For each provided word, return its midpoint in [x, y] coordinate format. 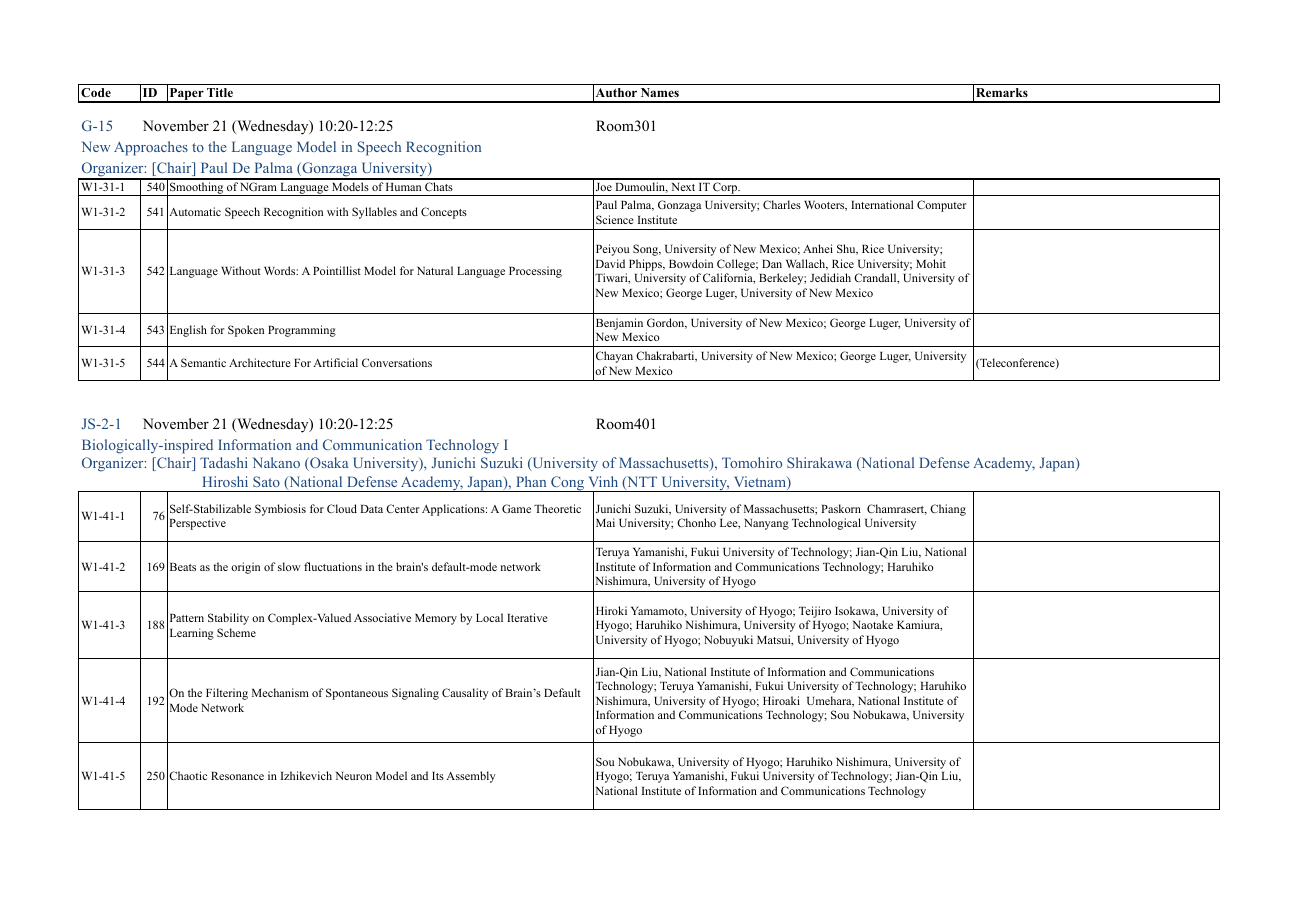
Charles [782, 204]
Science [614, 219]
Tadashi [224, 462]
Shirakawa [819, 462]
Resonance [237, 776]
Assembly [471, 777]
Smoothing [197, 189]
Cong [568, 484]
